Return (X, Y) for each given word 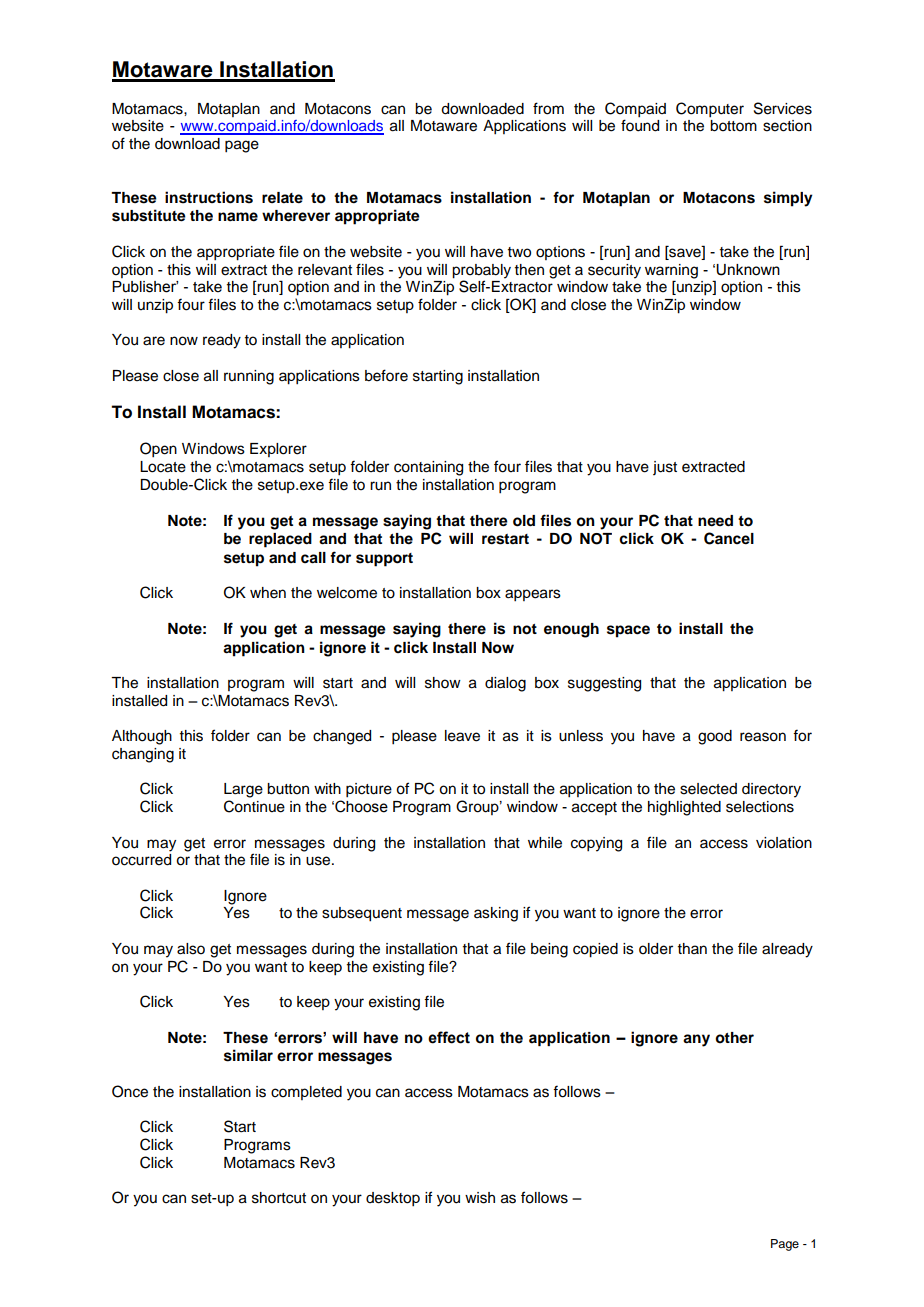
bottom (733, 126)
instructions (209, 197)
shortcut (279, 1198)
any (696, 1040)
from (548, 108)
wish (480, 1198)
